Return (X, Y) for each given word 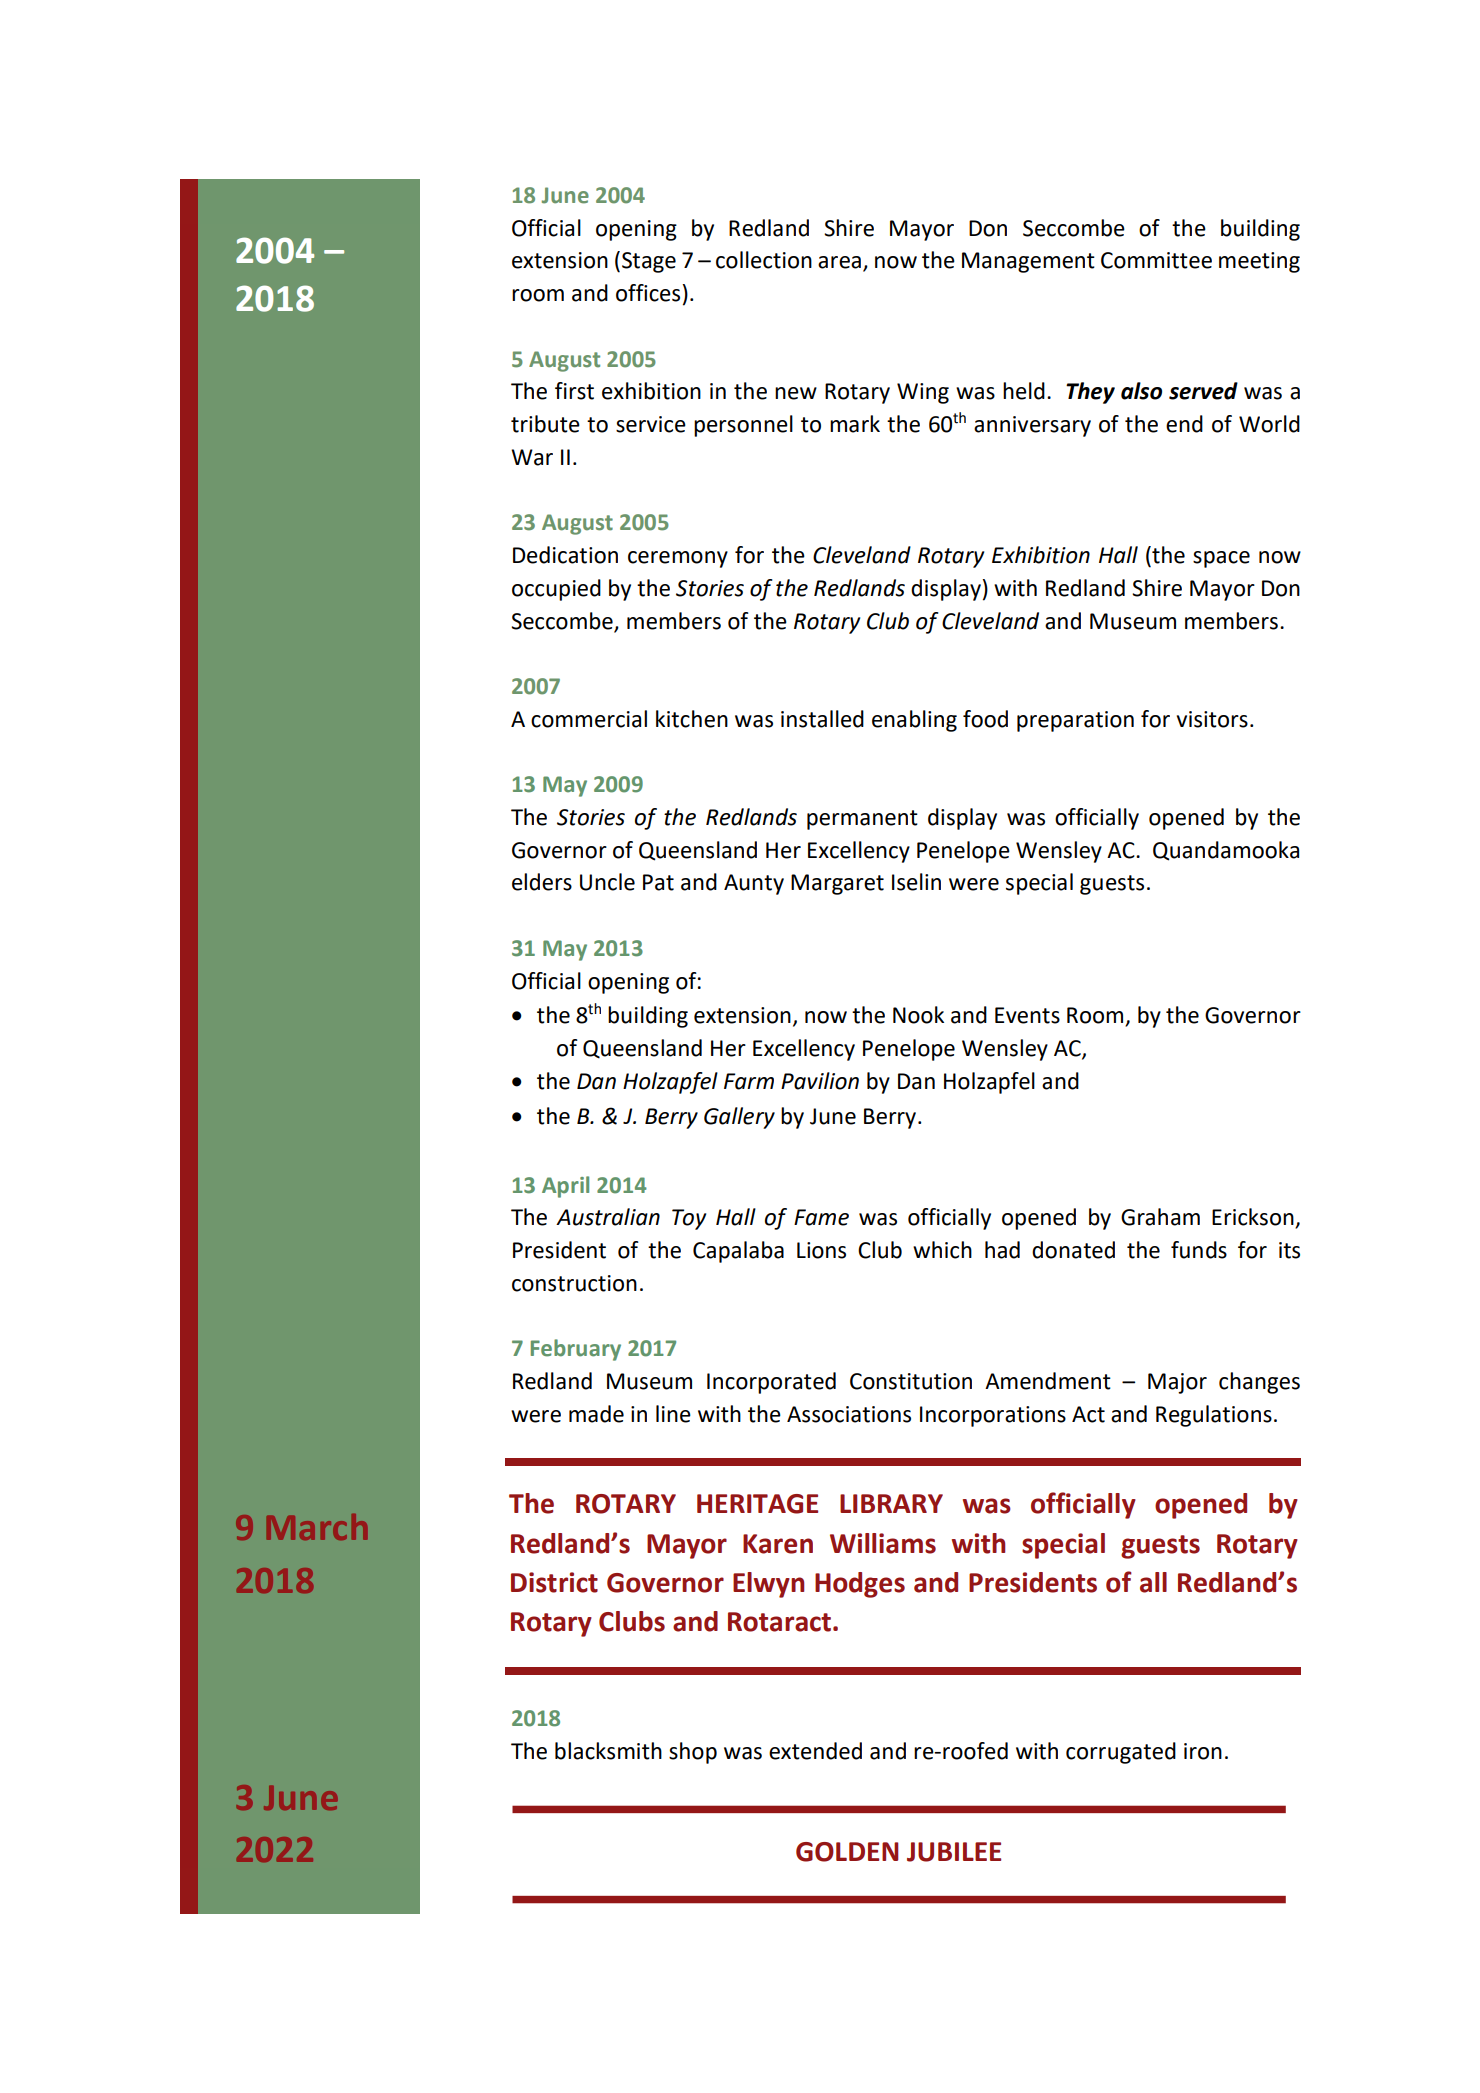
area (839, 262)
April (565, 1187)
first (574, 391)
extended (815, 1751)
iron (1203, 1751)
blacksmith (608, 1751)
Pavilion (820, 1081)
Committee (1156, 260)
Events (1027, 1015)
